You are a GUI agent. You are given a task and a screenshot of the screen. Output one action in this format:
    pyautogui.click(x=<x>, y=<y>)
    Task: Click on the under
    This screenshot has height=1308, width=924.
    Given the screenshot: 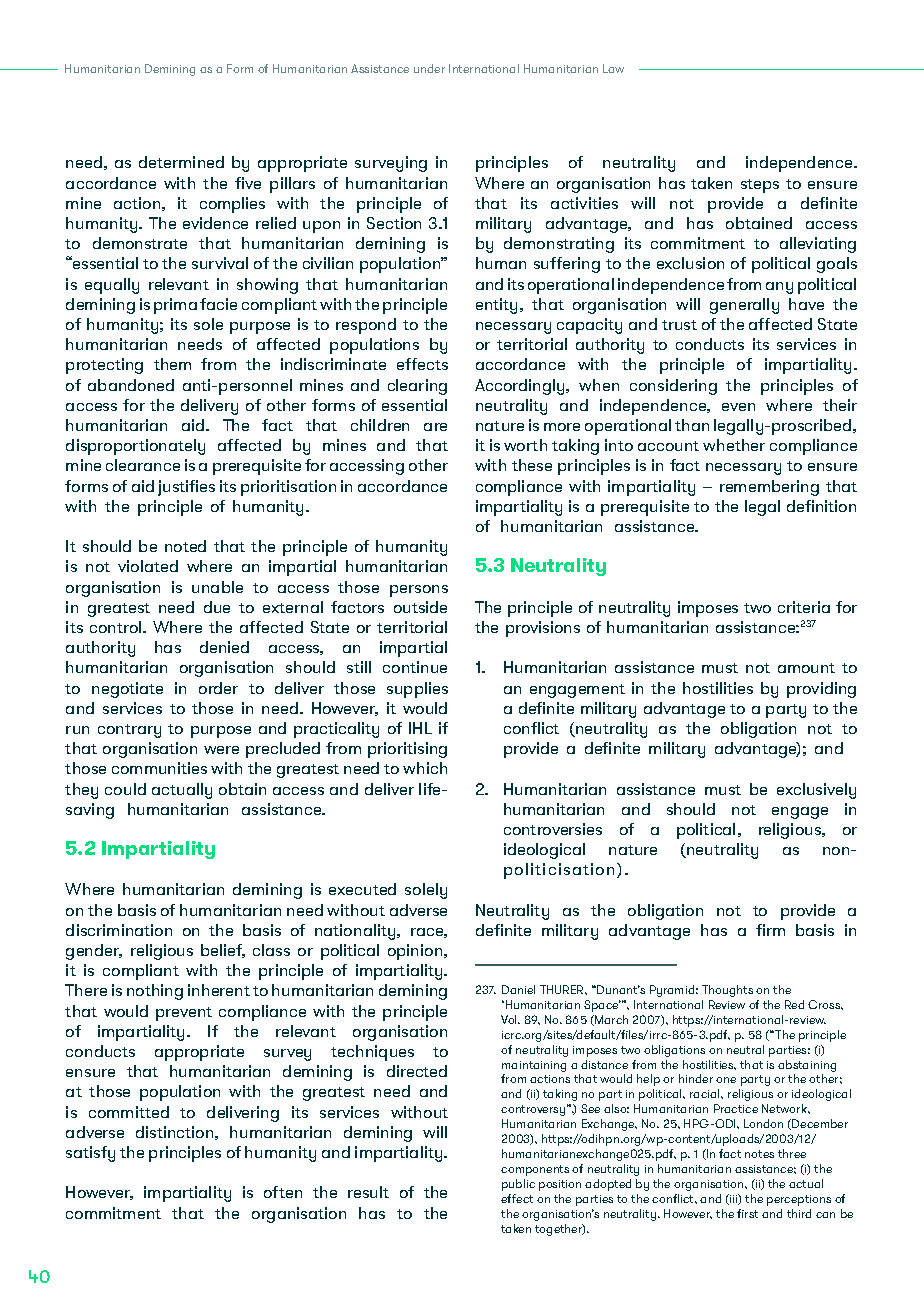 What is the action you would take?
    pyautogui.click(x=429, y=68)
